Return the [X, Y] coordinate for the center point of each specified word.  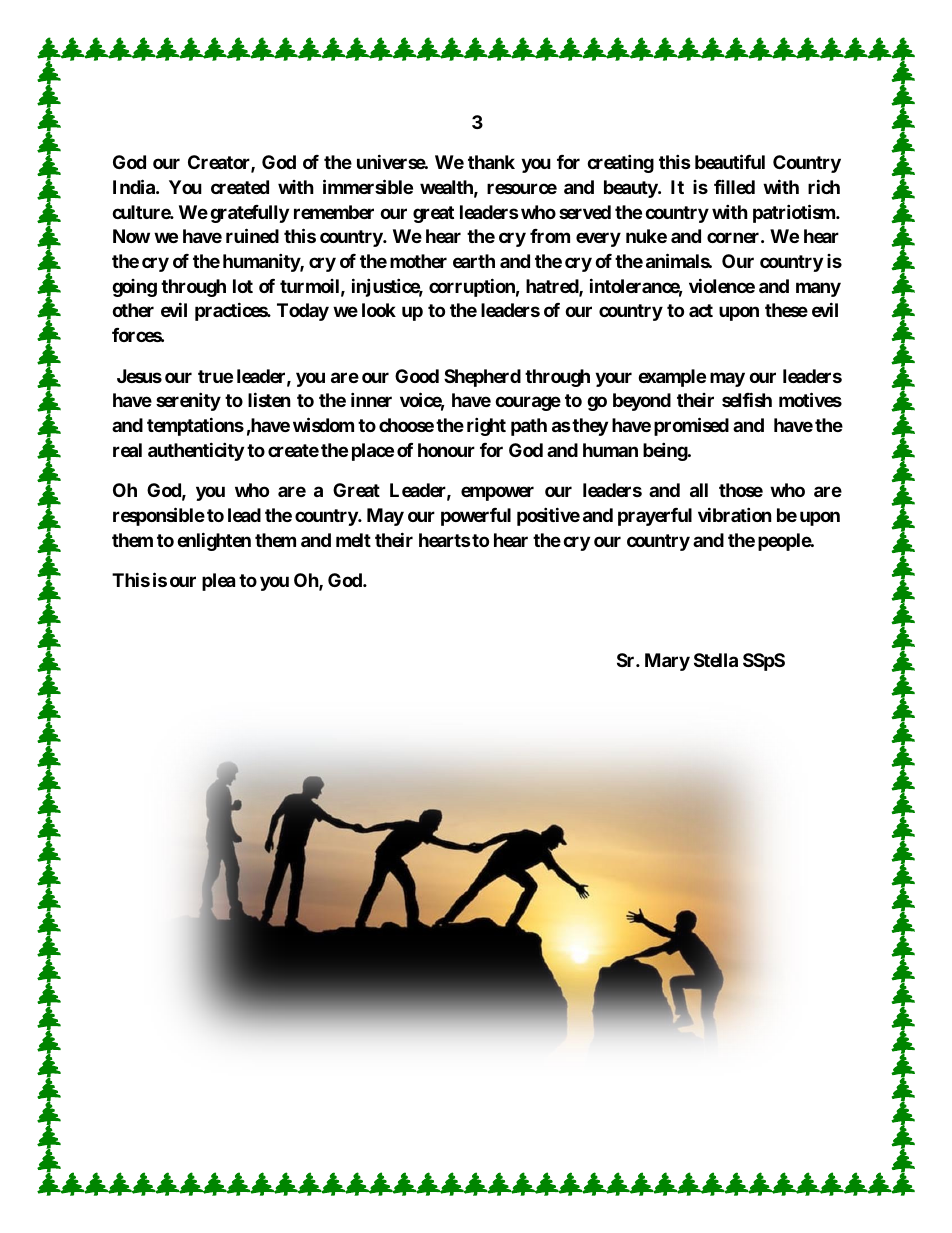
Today [303, 312]
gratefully [249, 214]
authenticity [196, 451]
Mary [667, 662]
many [818, 289]
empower [497, 493]
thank [491, 162]
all [699, 490]
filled [734, 186]
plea [218, 582]
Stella [716, 660]
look [379, 310]
